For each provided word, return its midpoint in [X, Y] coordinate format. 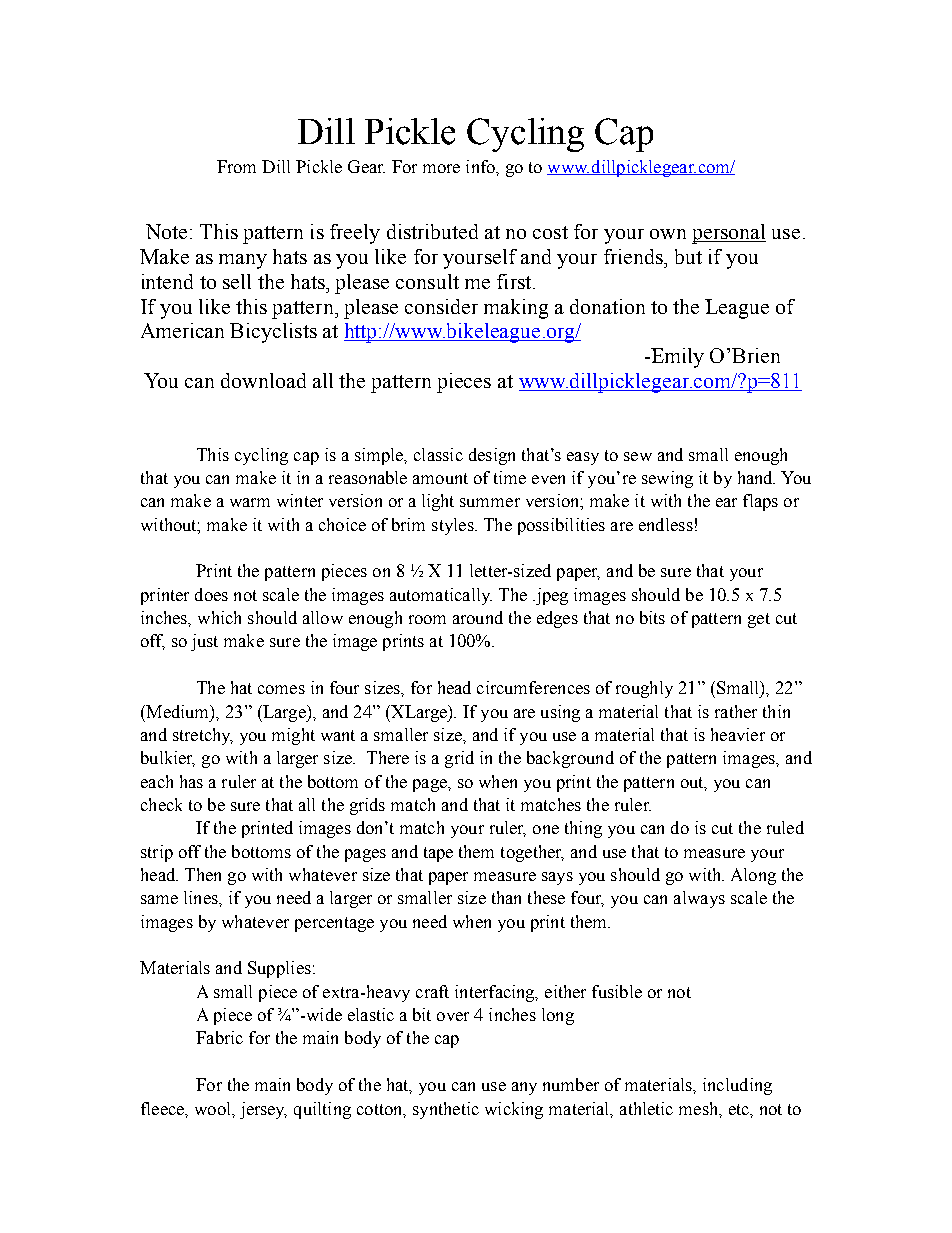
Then [203, 874]
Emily [676, 358]
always [699, 899]
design [492, 456]
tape [438, 854]
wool [214, 1108]
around [478, 617]
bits [652, 617]
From [236, 166]
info [481, 166]
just [204, 642]
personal [729, 234]
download [263, 380]
